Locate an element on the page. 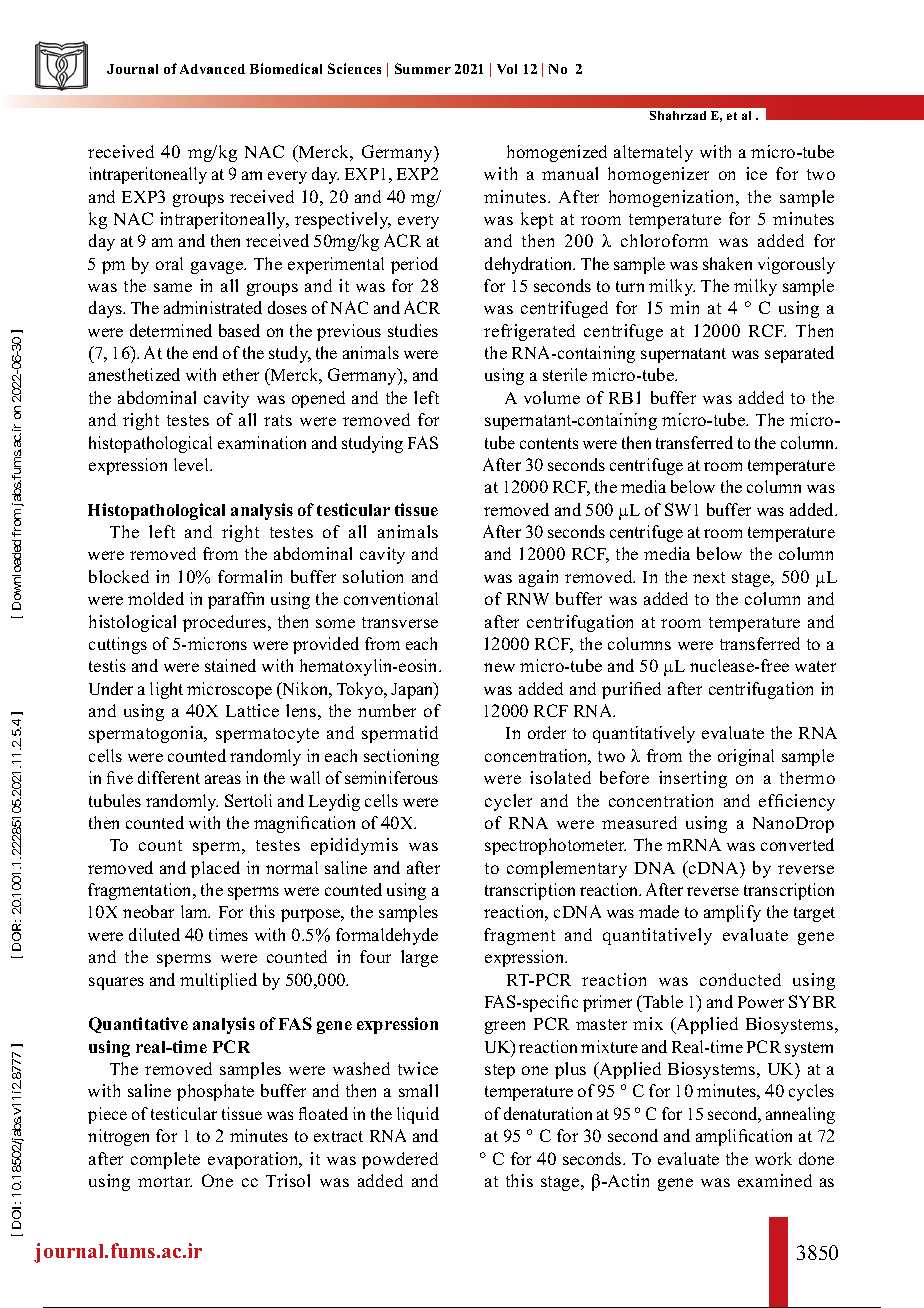 This page has width=924, height=1308. Advanced is located at coordinates (212, 69).
